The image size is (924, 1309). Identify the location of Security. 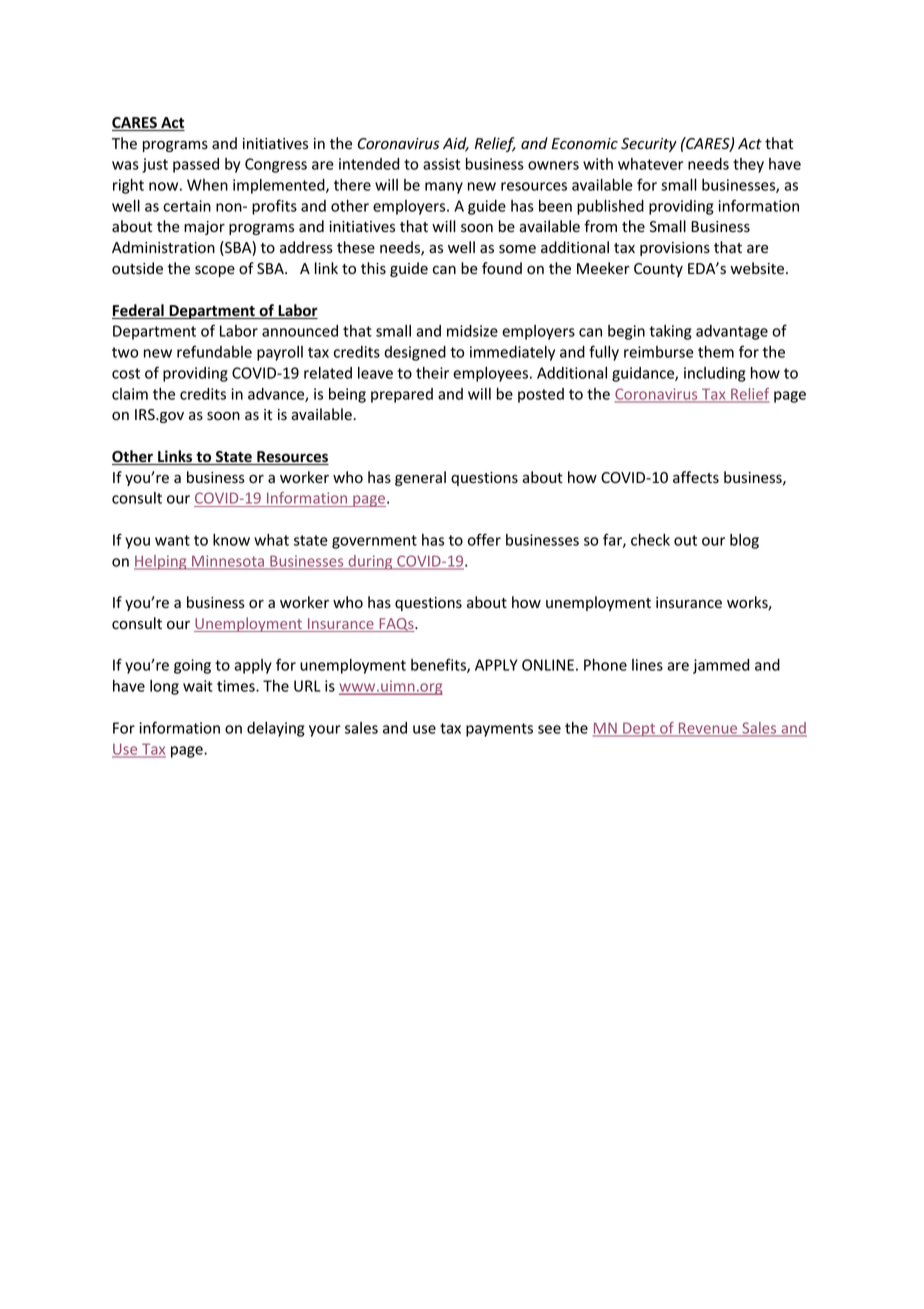
(649, 145).
